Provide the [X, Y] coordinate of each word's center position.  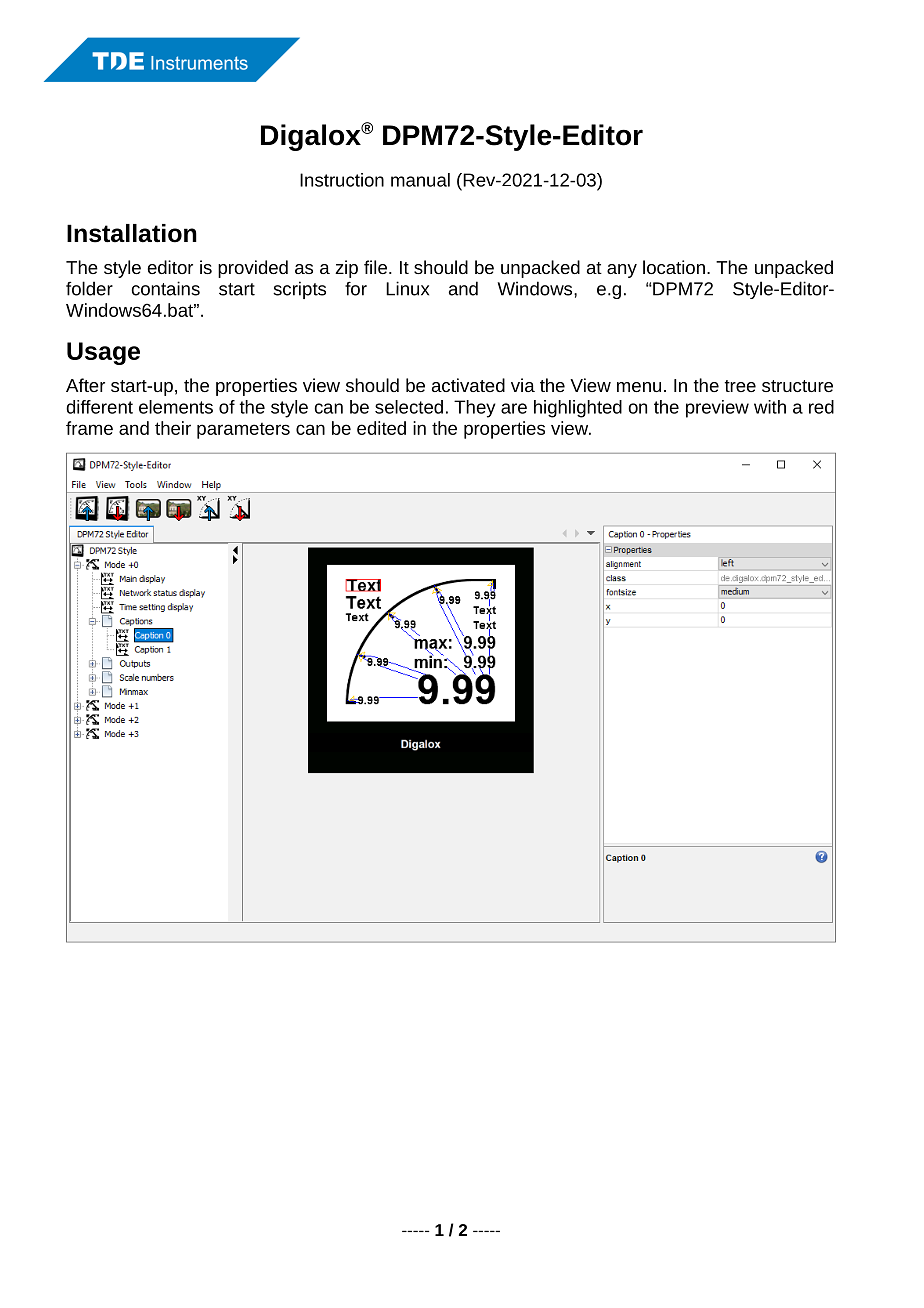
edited [381, 428]
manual [420, 180]
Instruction [342, 180]
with [770, 407]
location [674, 267]
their [173, 428]
